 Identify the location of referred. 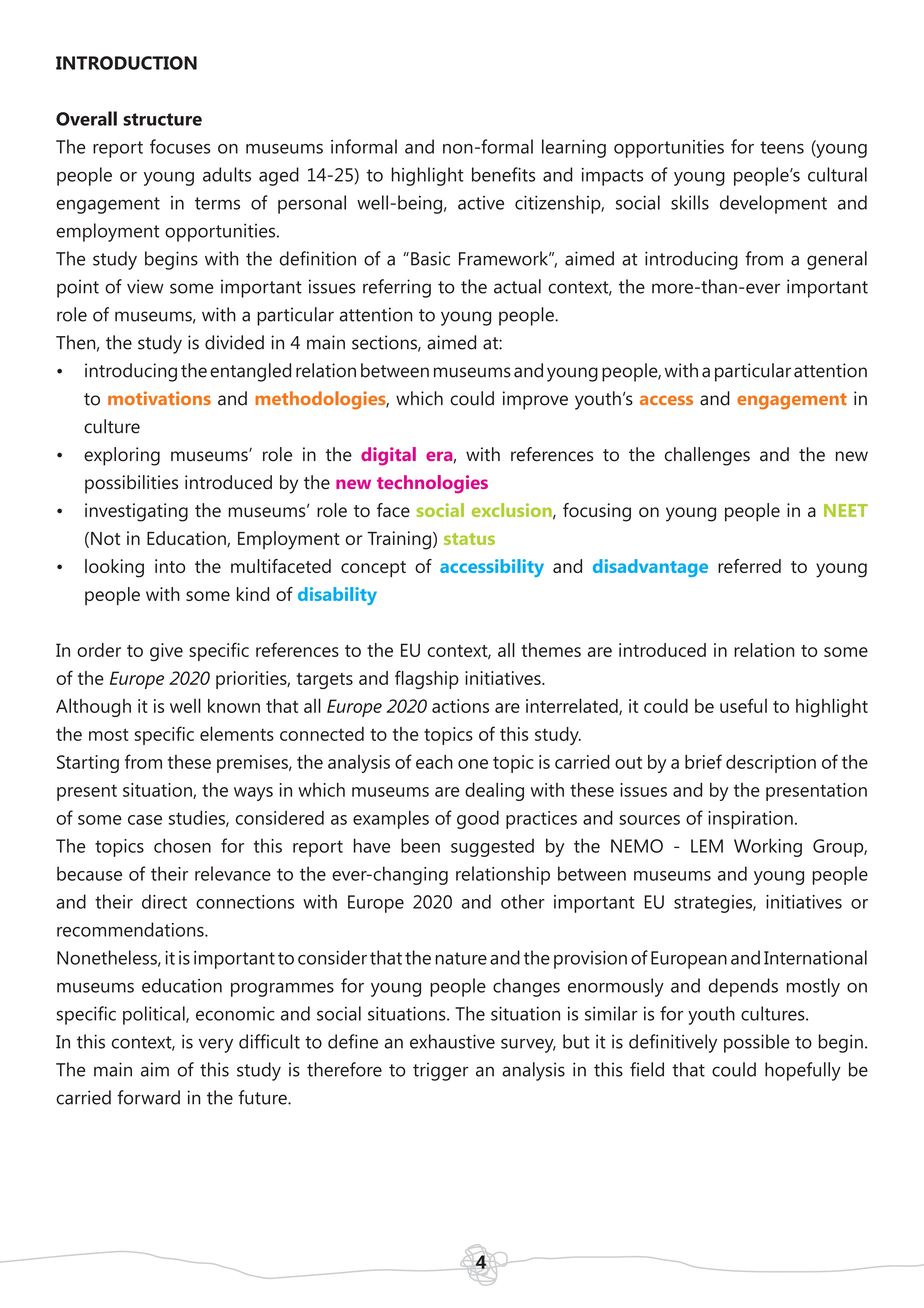
(749, 566).
